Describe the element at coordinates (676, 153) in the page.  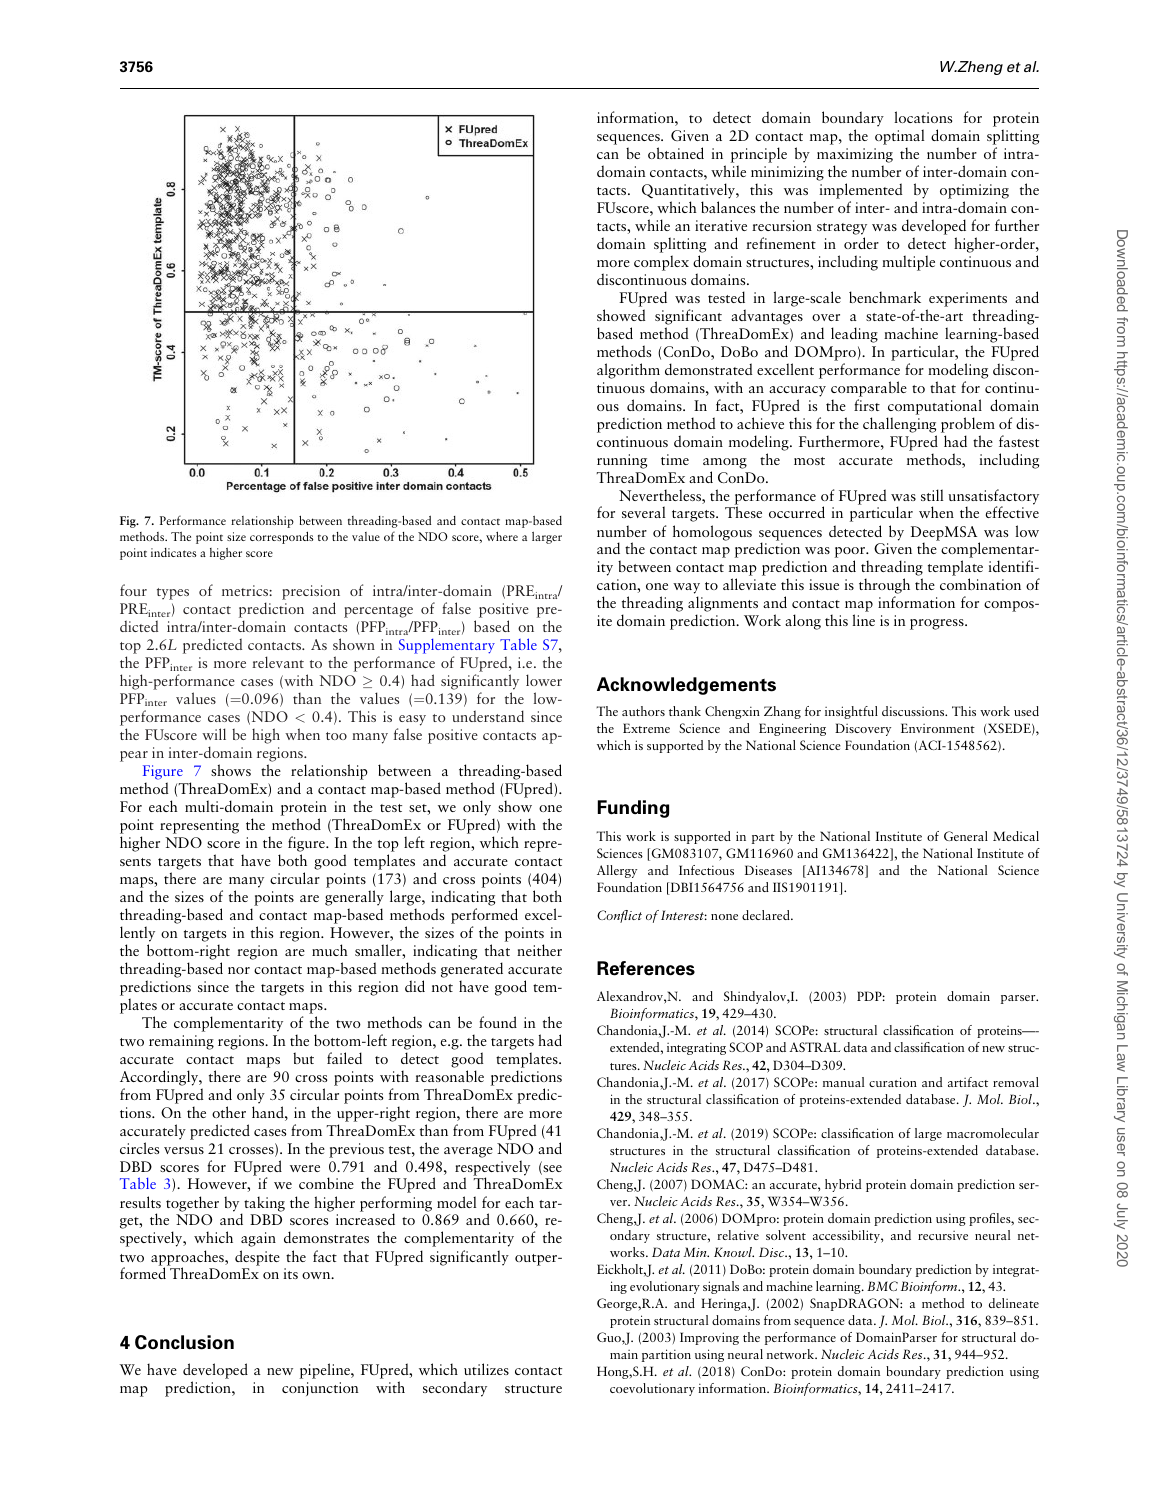
I see `obtained` at that location.
